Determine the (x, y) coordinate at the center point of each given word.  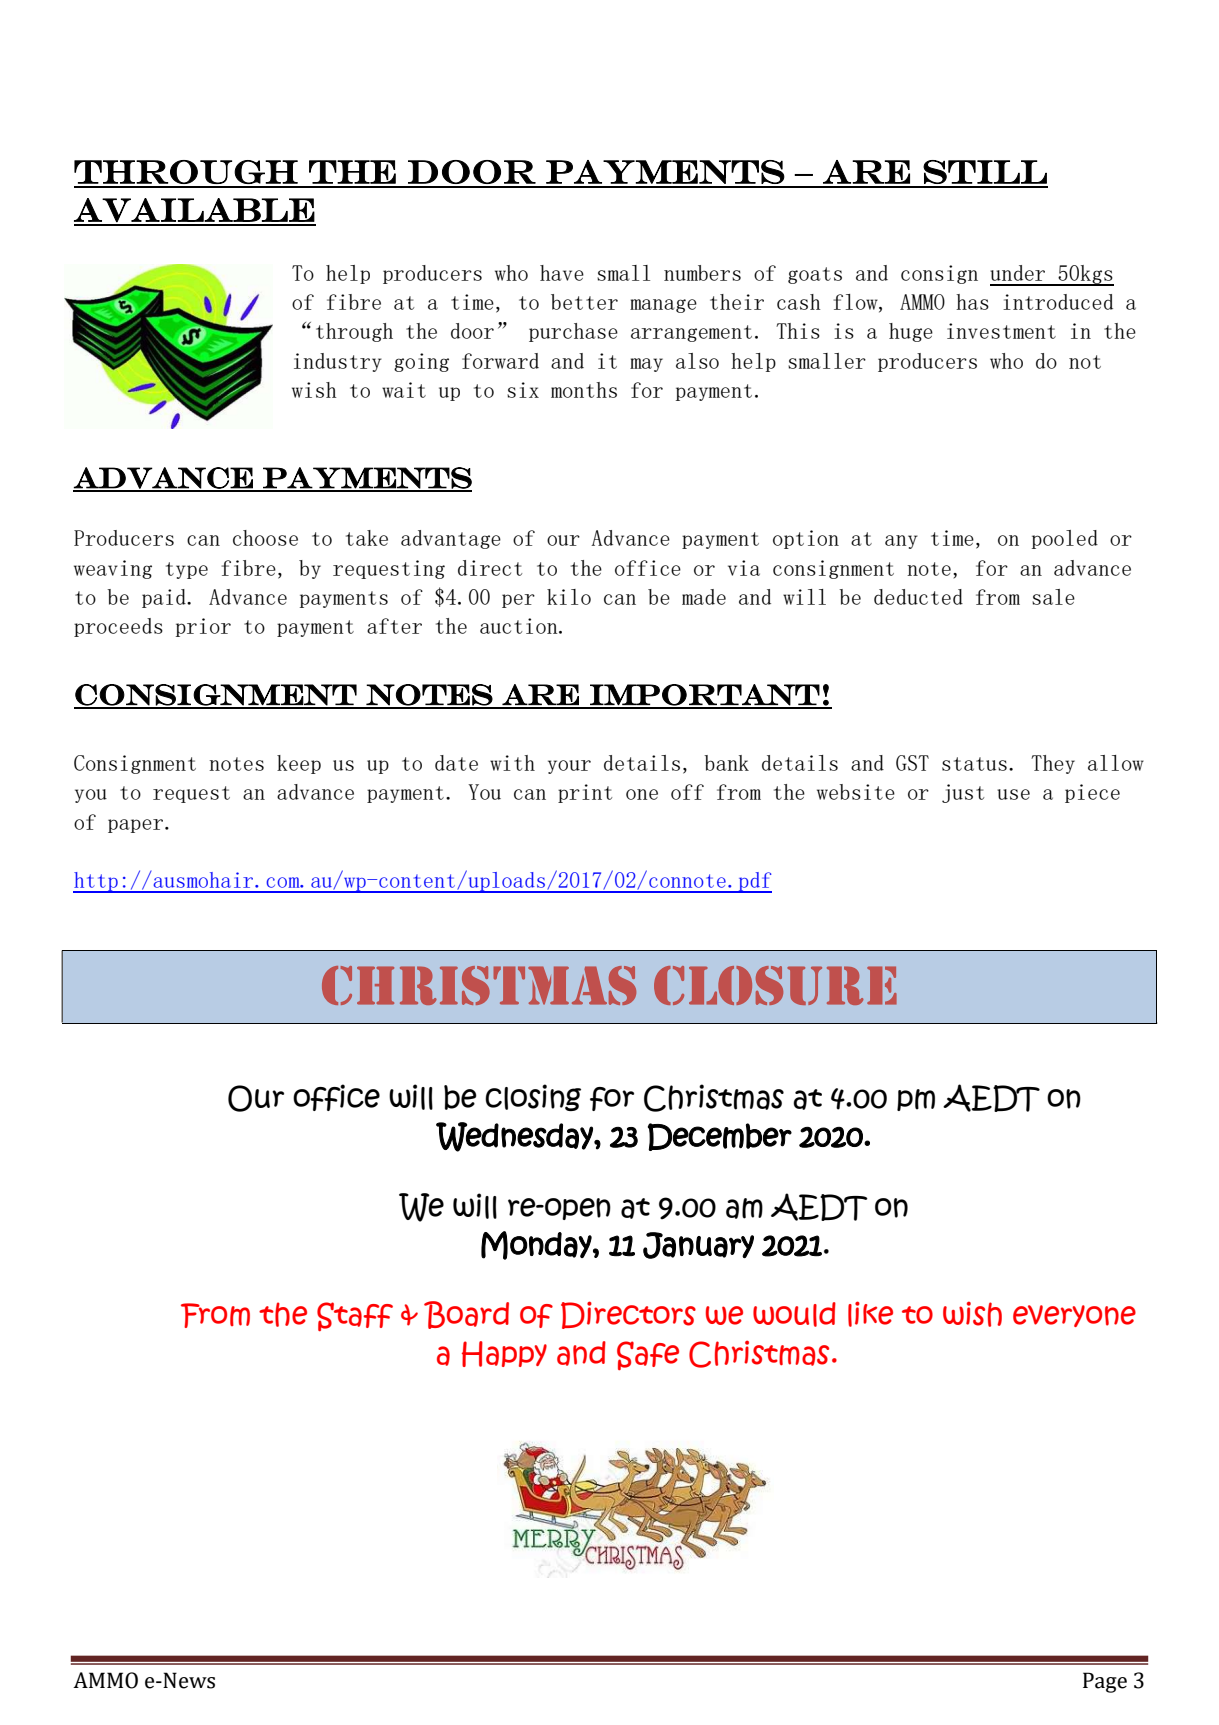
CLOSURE (775, 985)
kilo (569, 597)
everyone (1074, 1316)
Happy (504, 1354)
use (1013, 794)
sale (1053, 597)
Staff (355, 1316)
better (584, 302)
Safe (648, 1355)
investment (1001, 331)
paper (137, 826)
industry (338, 362)
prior (203, 627)
